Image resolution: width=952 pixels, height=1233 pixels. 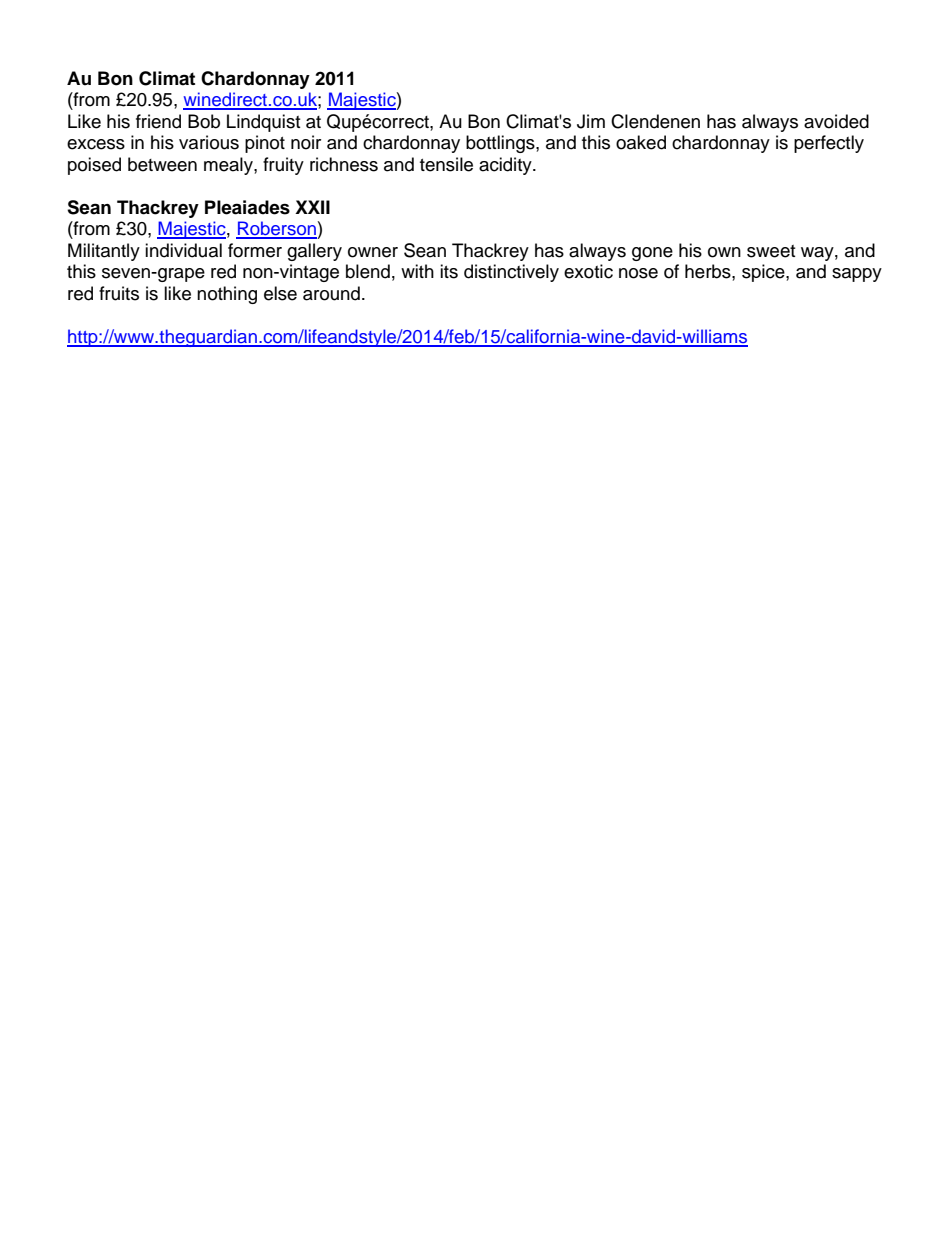 What do you see at coordinates (312, 207) in the image?
I see `XXII` at bounding box center [312, 207].
